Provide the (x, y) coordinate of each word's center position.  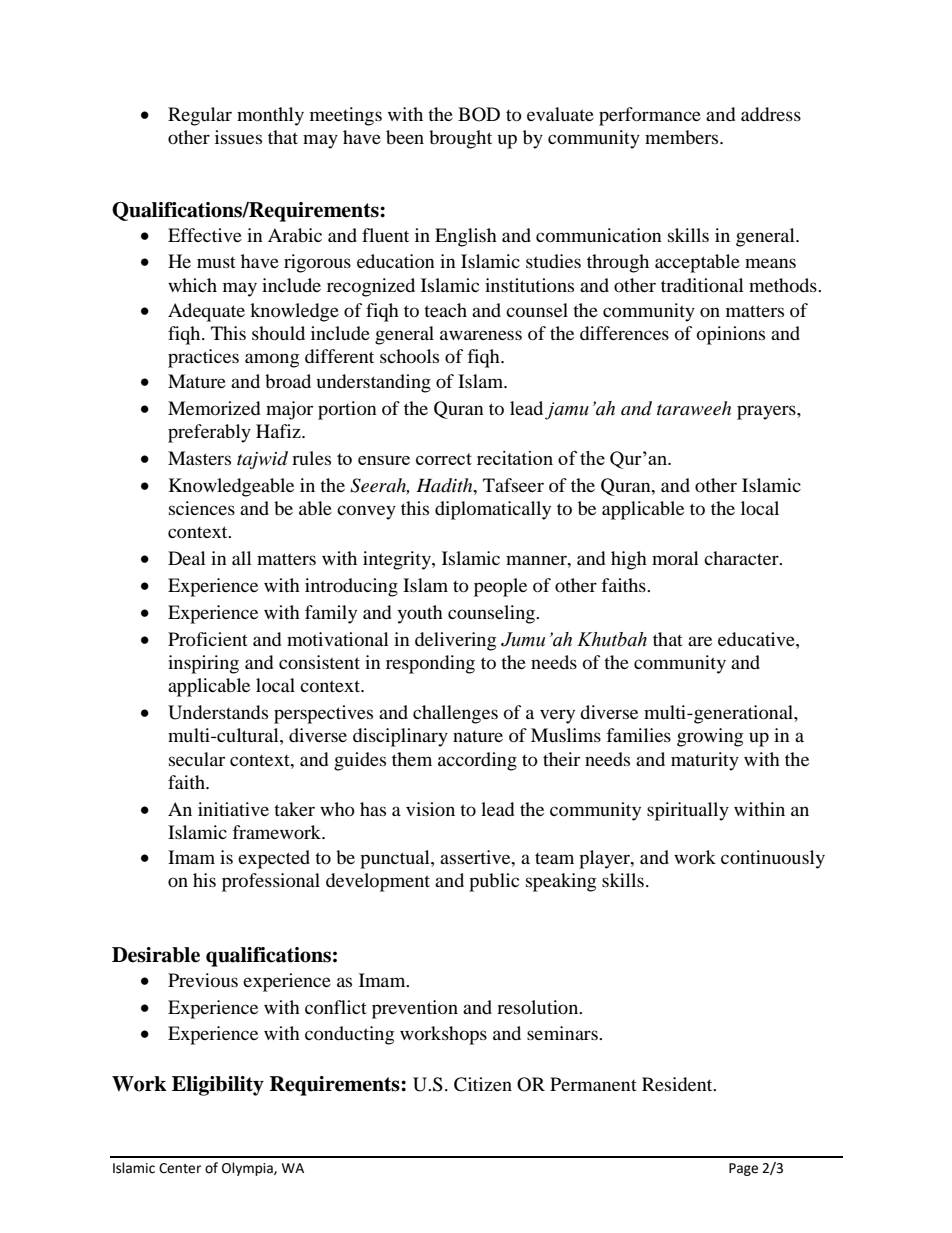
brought (460, 139)
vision (430, 809)
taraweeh (694, 408)
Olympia (248, 1169)
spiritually (688, 811)
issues (238, 137)
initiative (233, 809)
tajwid (262, 460)
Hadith (445, 485)
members (683, 137)
